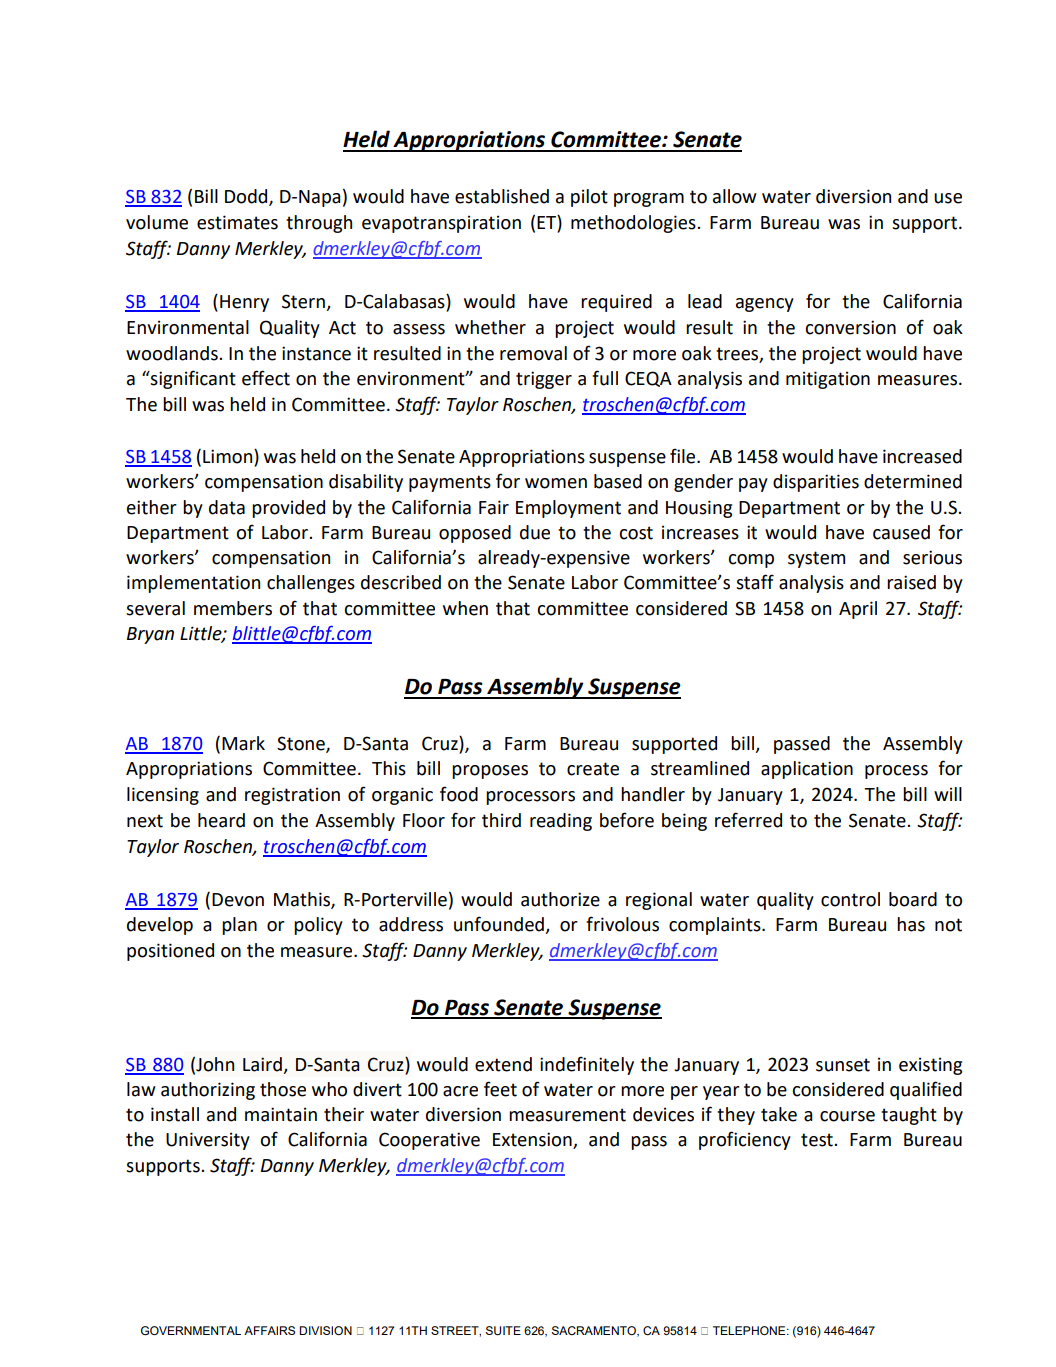 The width and height of the page is (1056, 1367). I want to click on members, so click(233, 608).
